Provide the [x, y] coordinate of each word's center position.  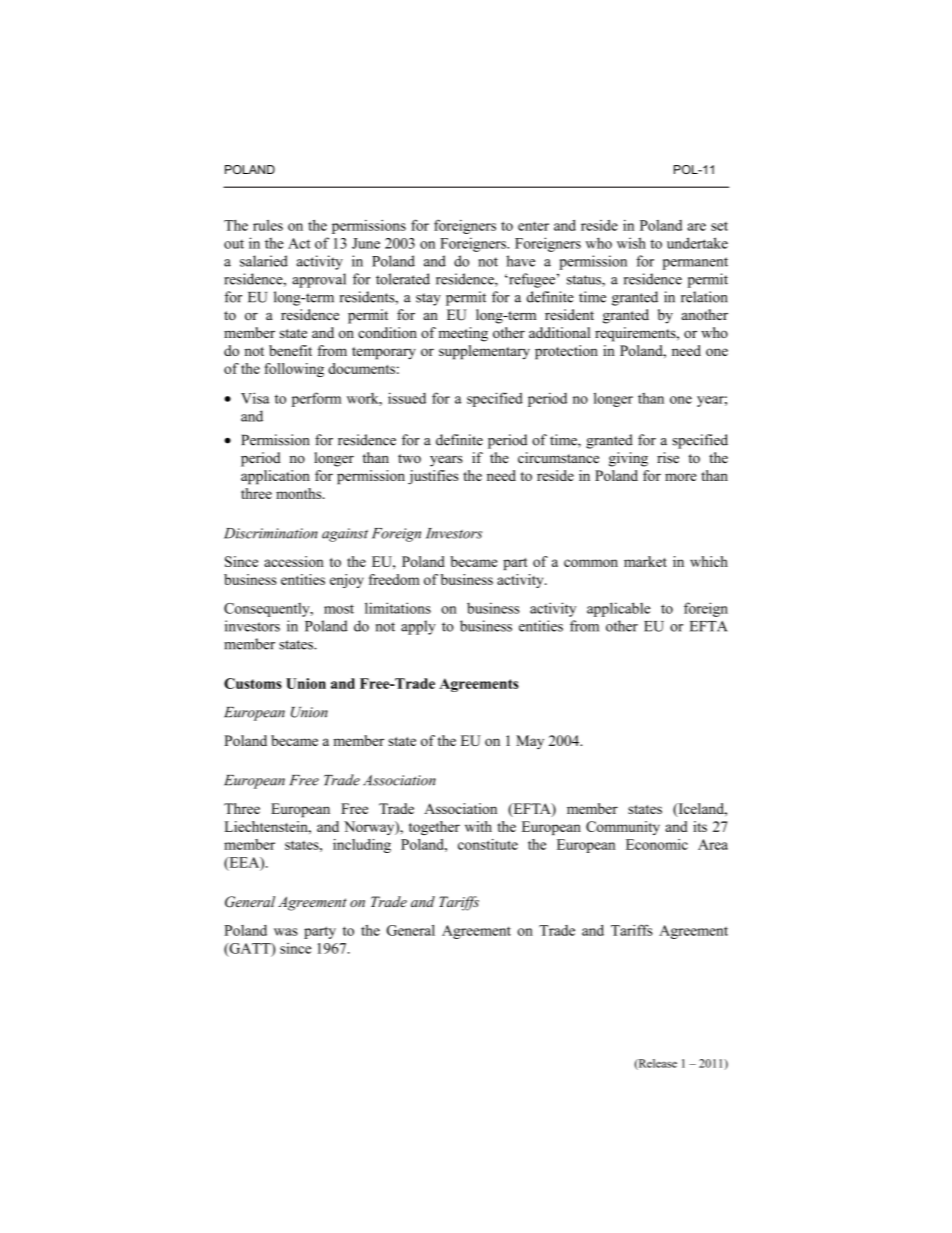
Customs [253, 683]
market [645, 561]
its [700, 826]
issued [407, 398]
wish [631, 243]
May [530, 742]
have [520, 261]
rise [668, 457]
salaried [264, 261]
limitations [398, 608]
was [286, 932]
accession [294, 561]
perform [316, 399]
